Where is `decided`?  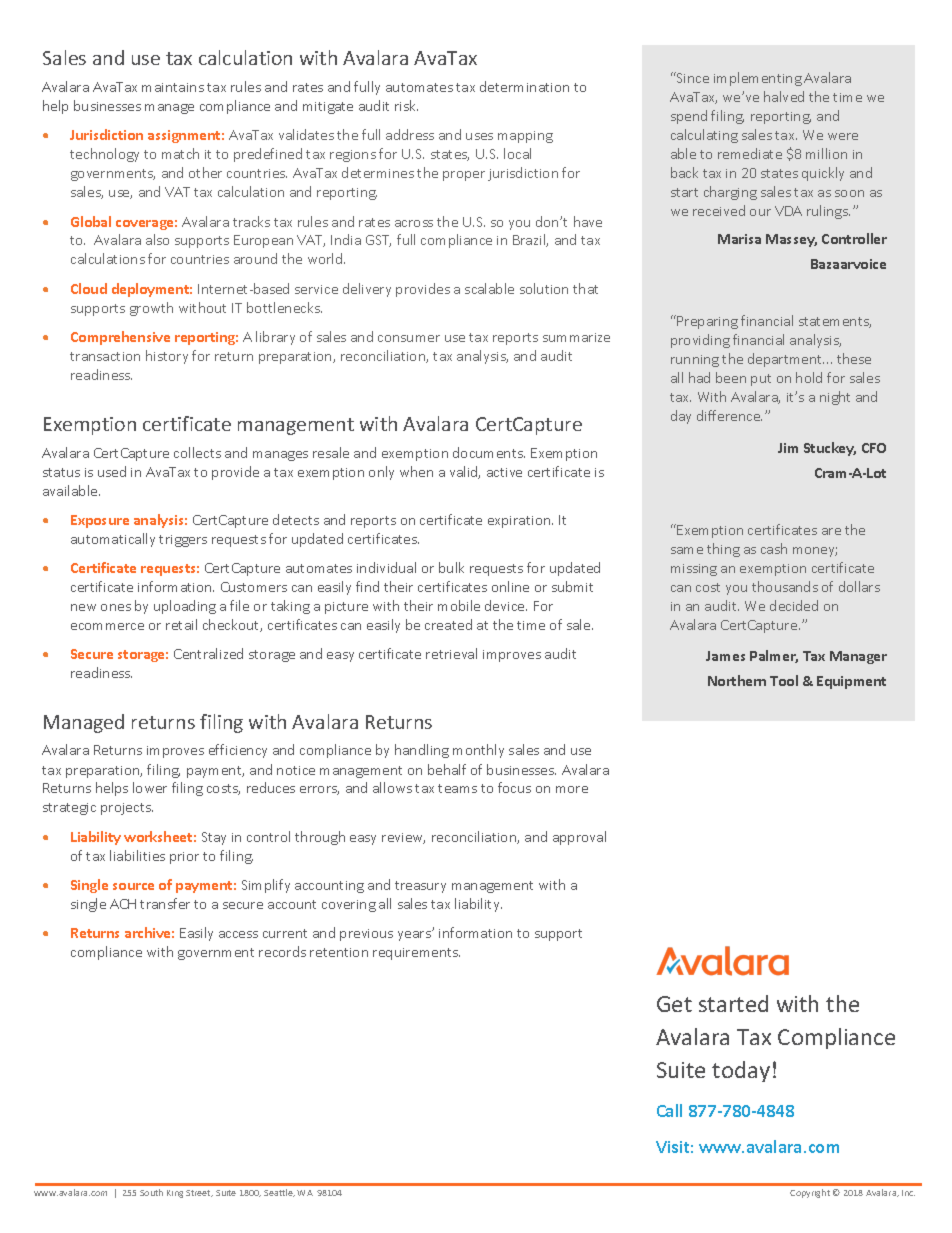 decided is located at coordinates (794, 605).
